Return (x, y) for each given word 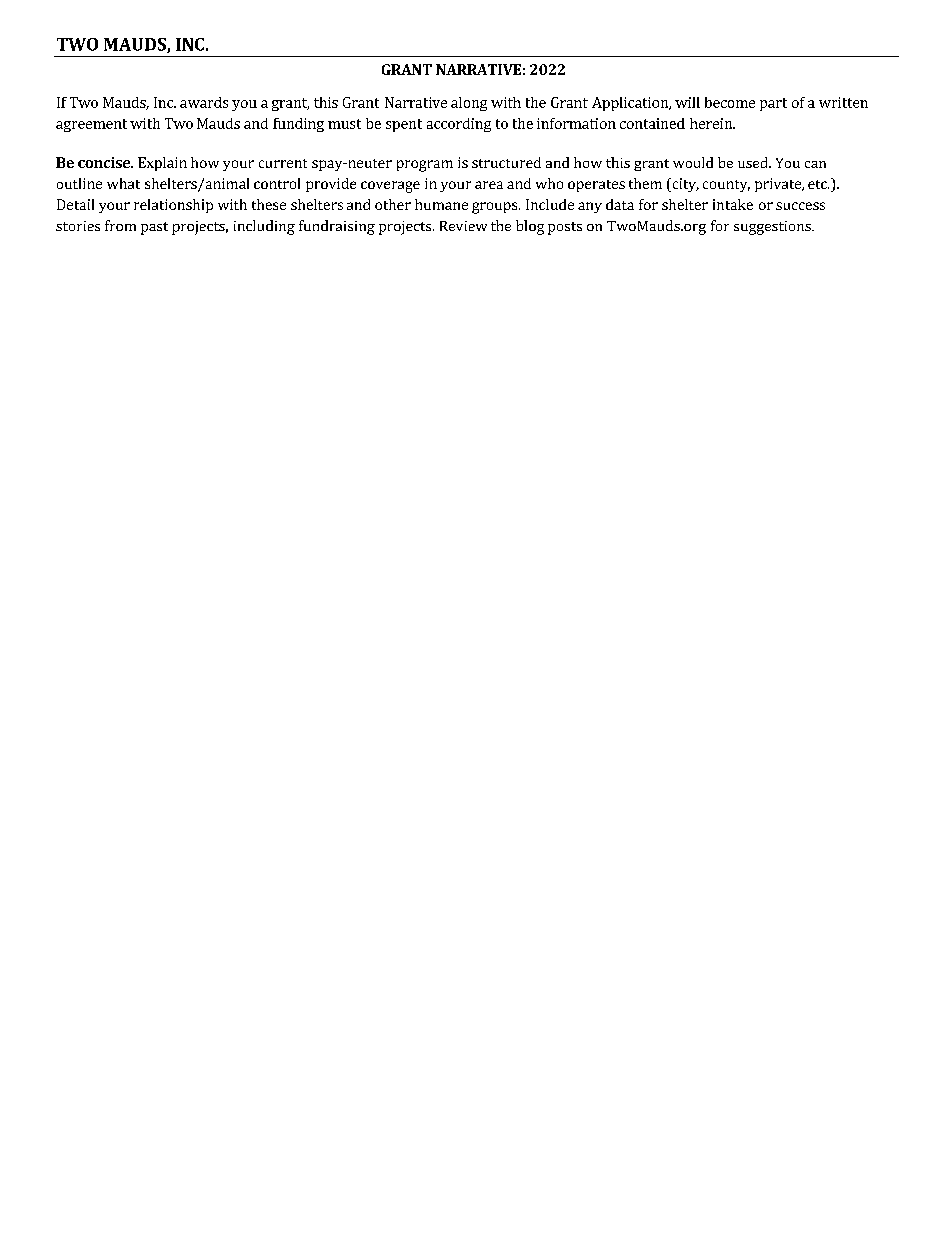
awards (204, 102)
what (123, 183)
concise (105, 162)
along (469, 104)
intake (733, 204)
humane (441, 204)
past (154, 228)
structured (506, 162)
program (425, 166)
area (489, 185)
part (773, 104)
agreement (91, 125)
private (779, 185)
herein (712, 123)
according (459, 125)
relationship (173, 206)
